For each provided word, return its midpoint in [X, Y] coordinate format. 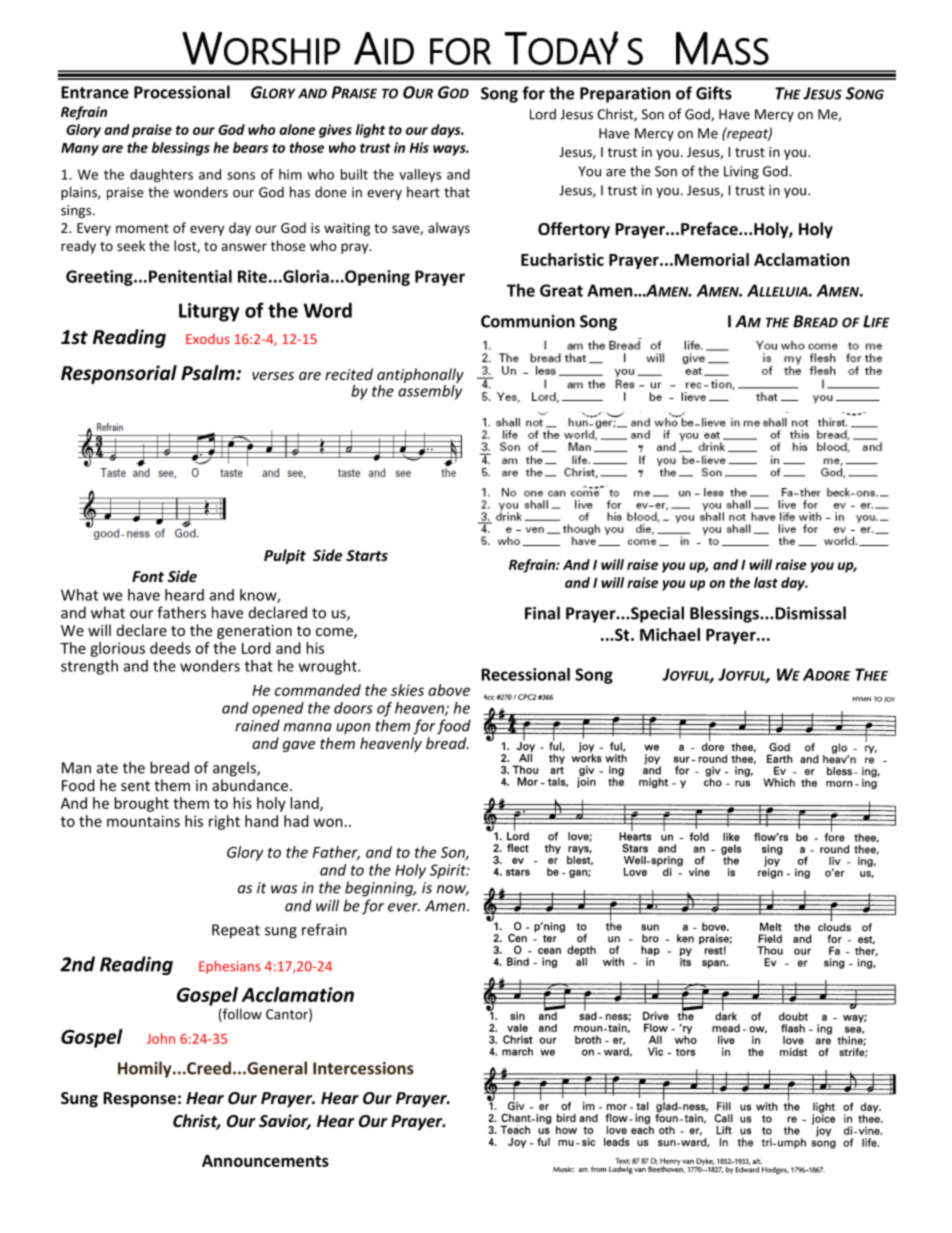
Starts [367, 555]
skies [407, 690]
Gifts [714, 93]
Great [561, 290]
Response [139, 1100]
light [370, 131]
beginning [380, 889]
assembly [430, 392]
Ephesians [230, 967]
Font [148, 576]
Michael [670, 634]
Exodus [208, 338]
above [449, 690]
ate [107, 768]
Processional [182, 92]
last [766, 582]
